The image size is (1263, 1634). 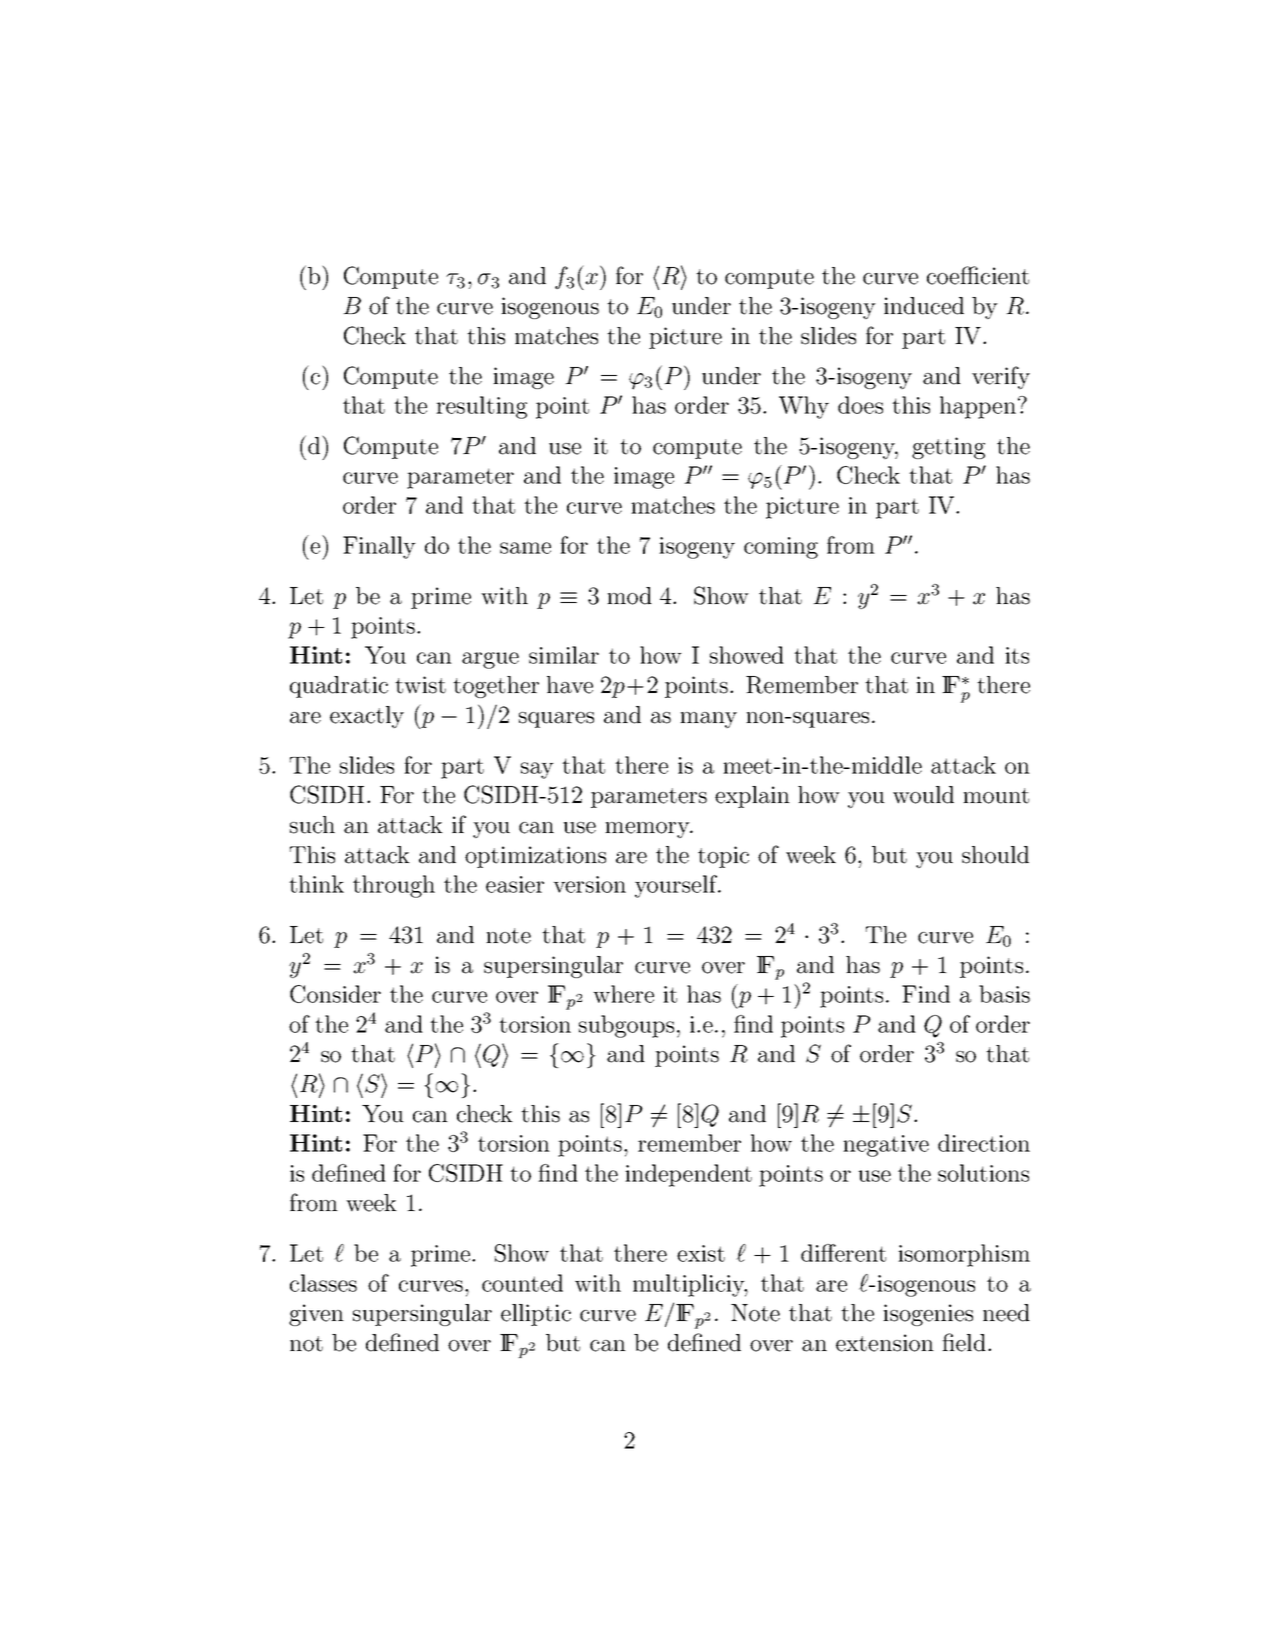 What do you see at coordinates (886, 1146) in the screenshot?
I see `negative` at bounding box center [886, 1146].
